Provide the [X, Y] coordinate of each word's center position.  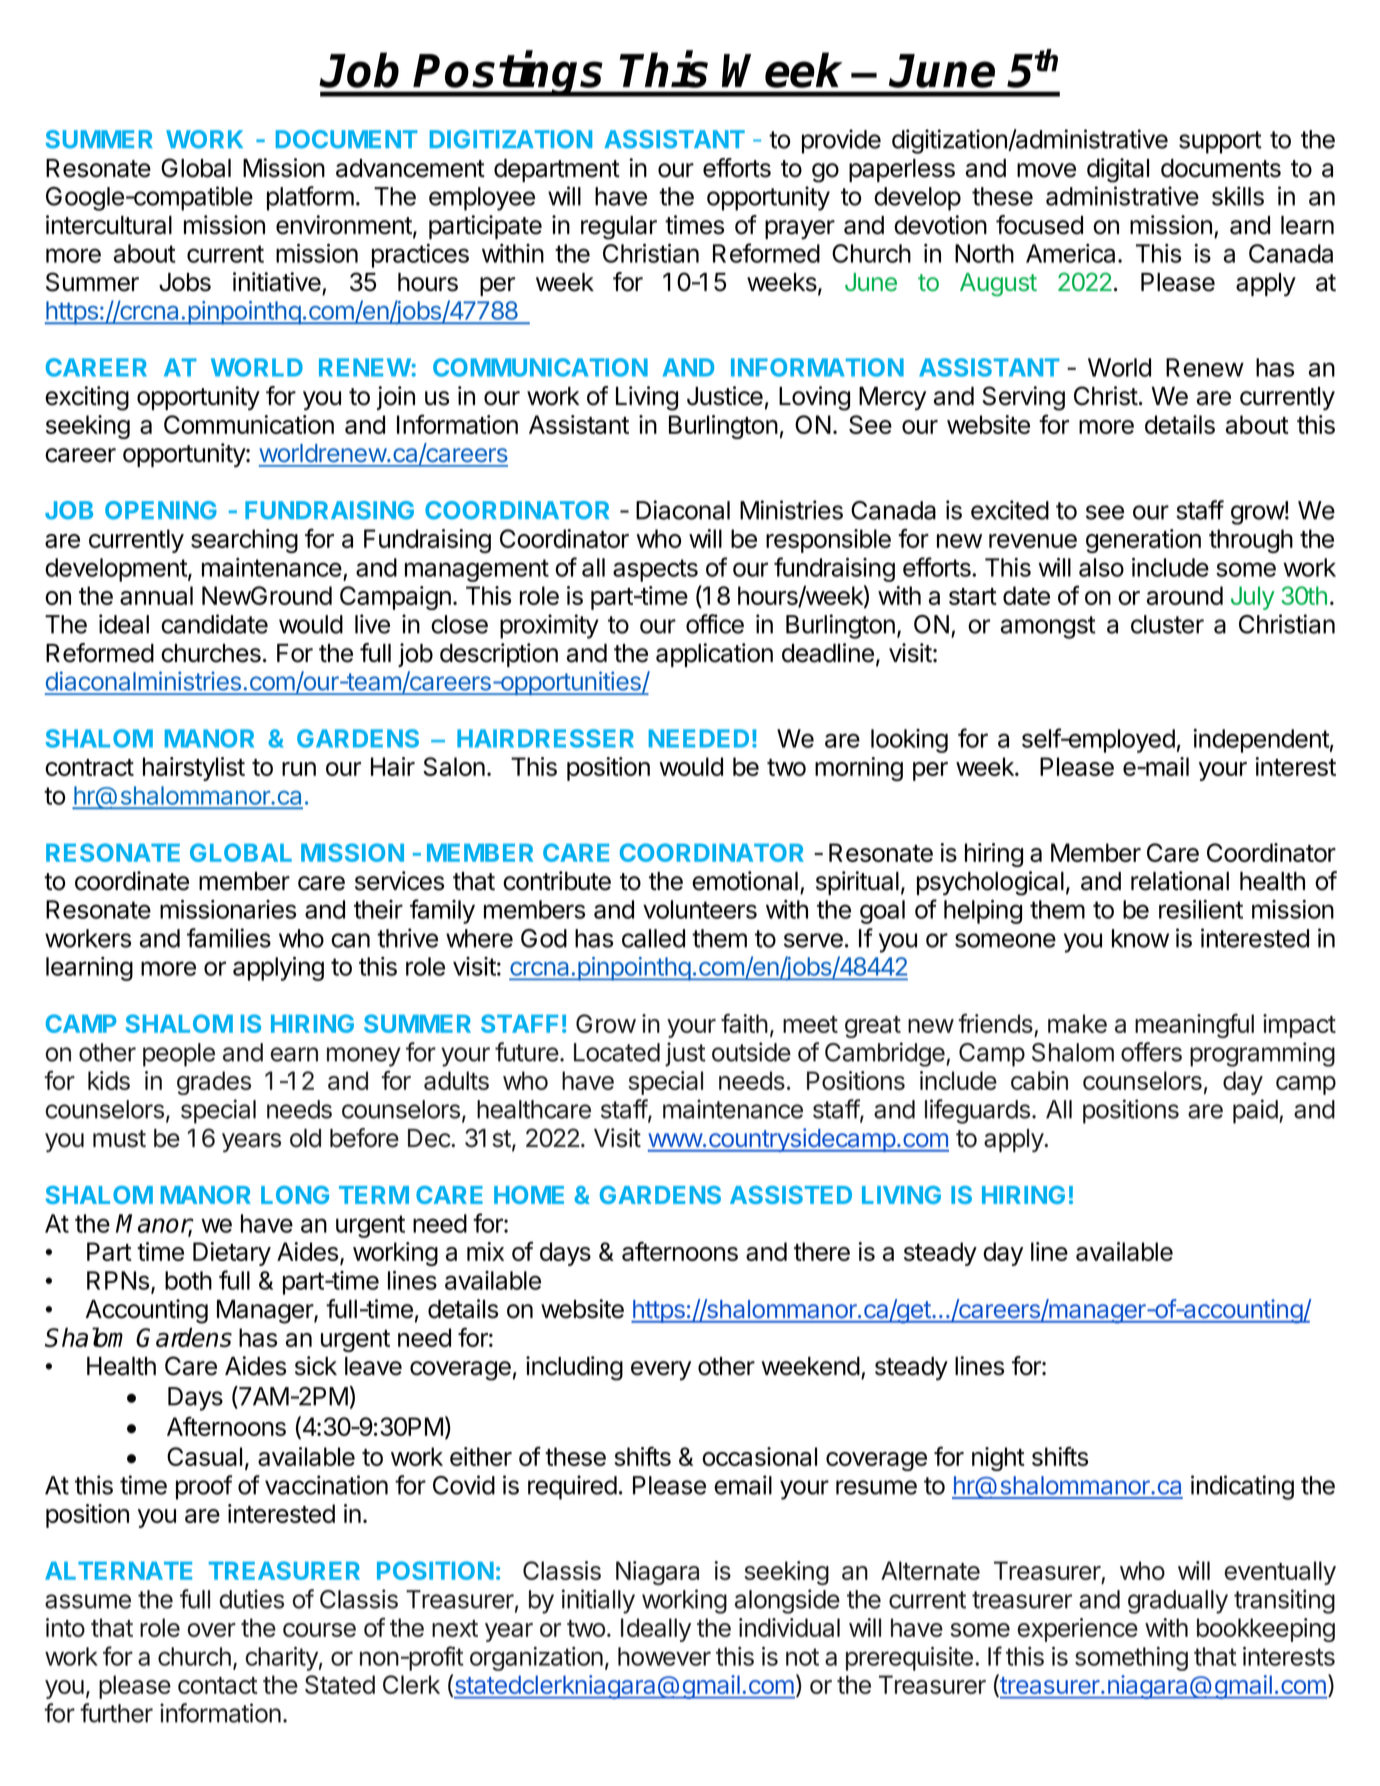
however [664, 1656]
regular [619, 228]
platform [310, 198]
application [714, 655]
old [305, 1138]
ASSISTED [791, 1195]
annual [156, 595]
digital [1118, 170]
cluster [1167, 624]
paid [1256, 1111]
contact [218, 1685]
